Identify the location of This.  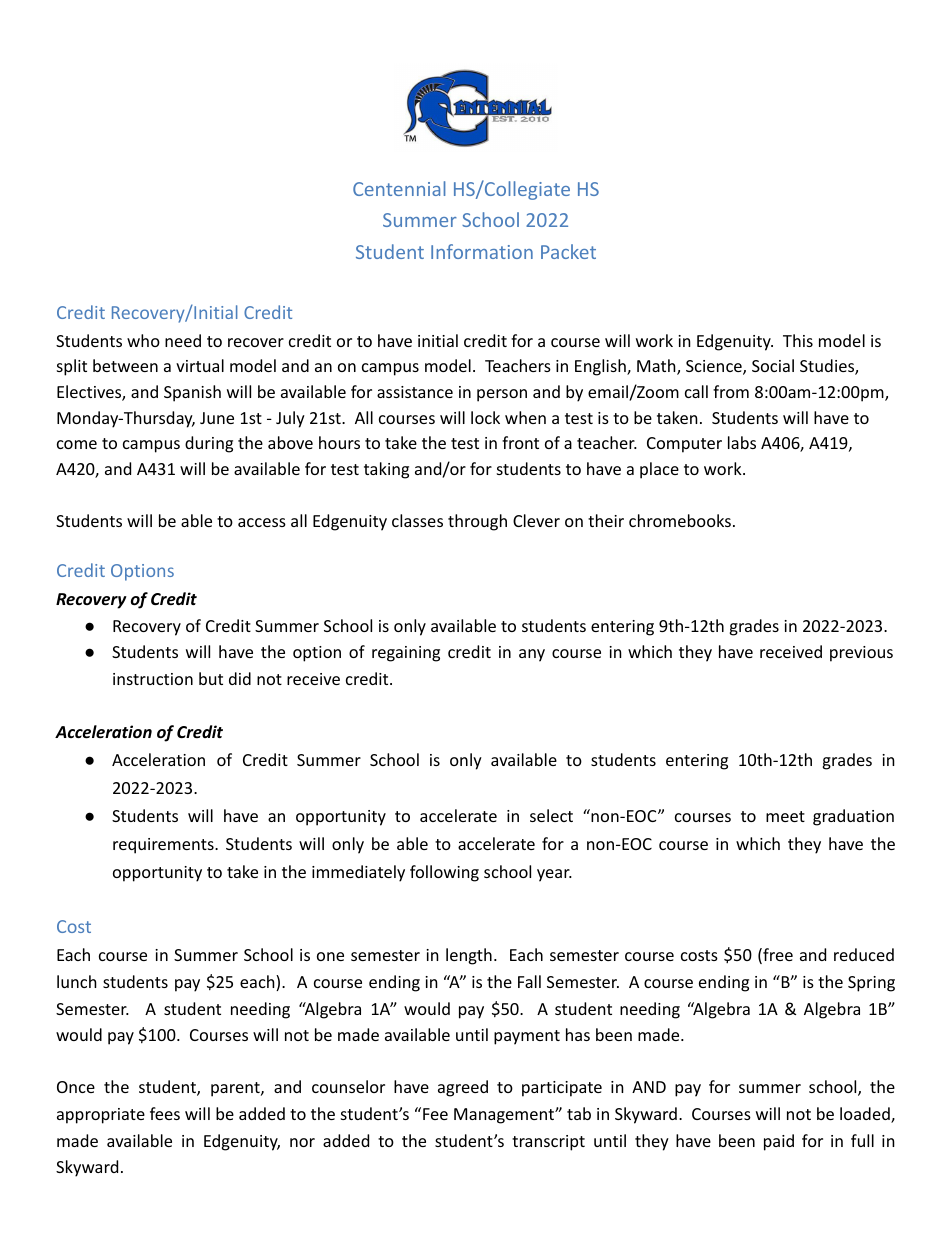
(798, 340).
